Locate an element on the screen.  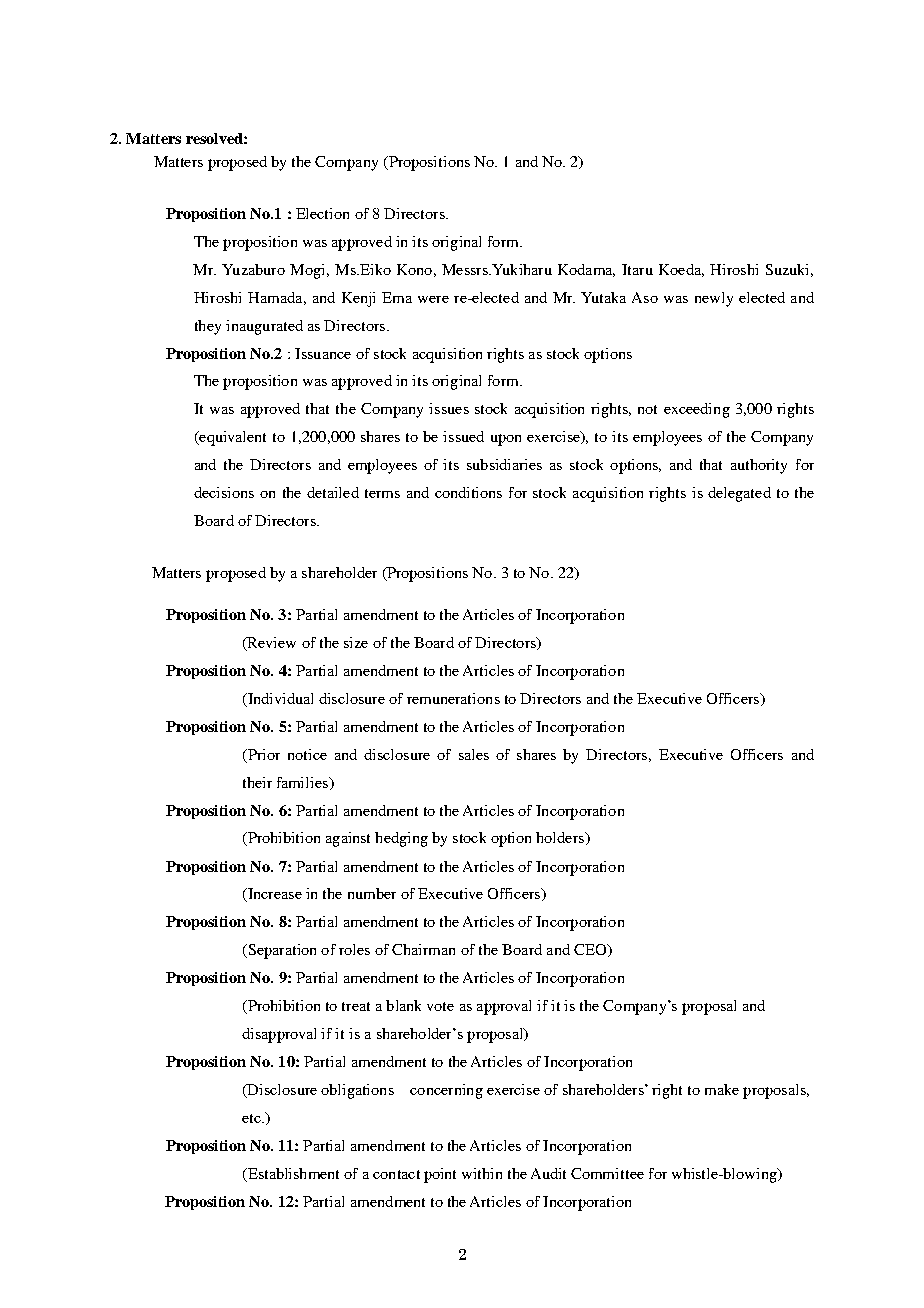
subsidiaries is located at coordinates (504, 464).
